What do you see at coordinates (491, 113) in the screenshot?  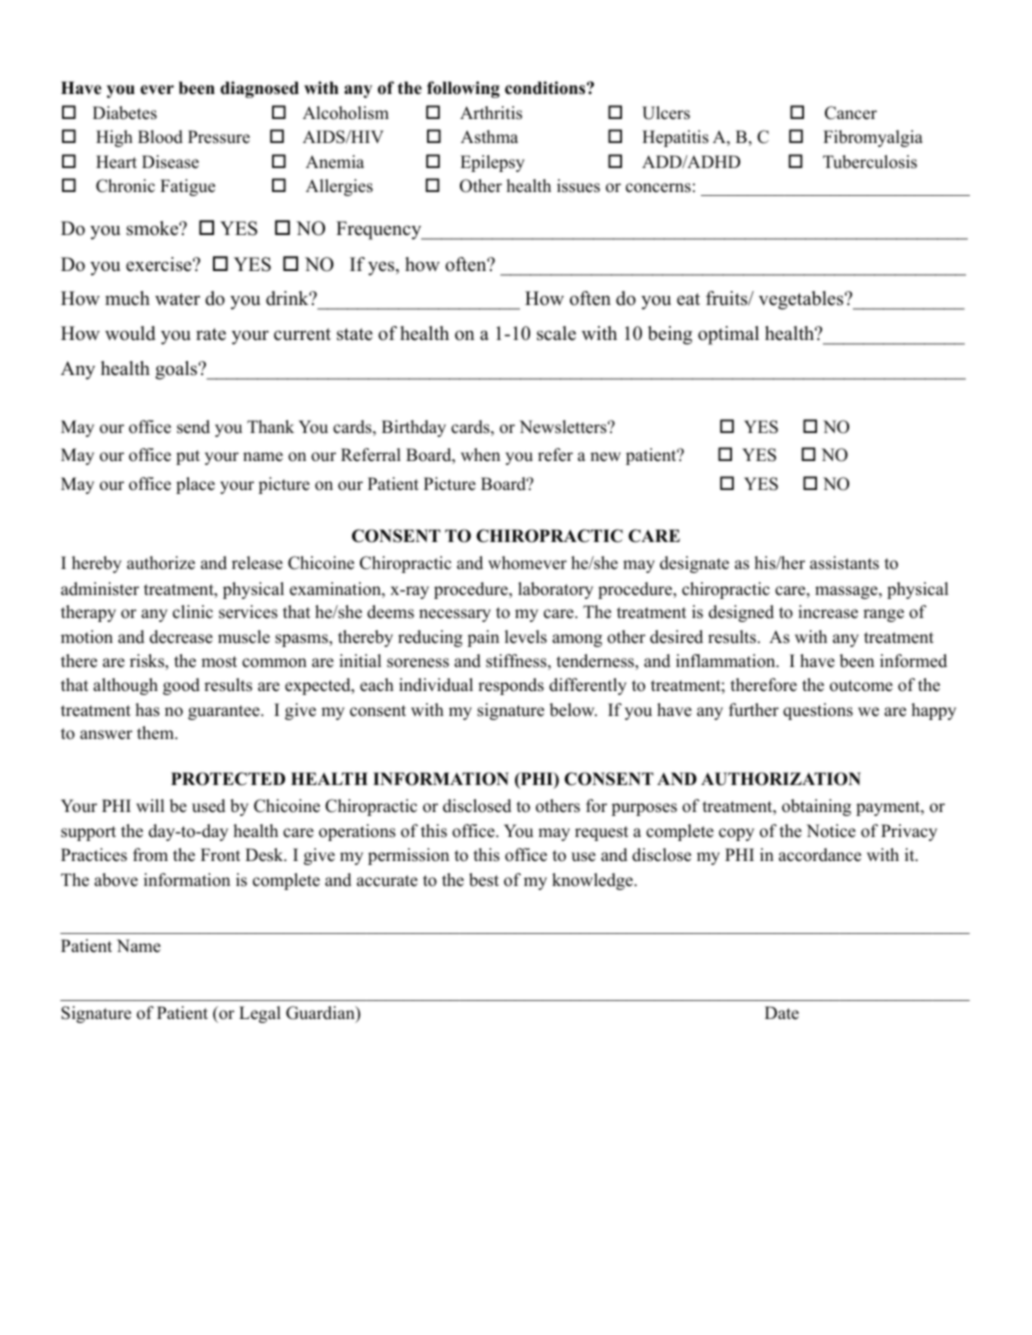 I see `Arthritis` at bounding box center [491, 113].
